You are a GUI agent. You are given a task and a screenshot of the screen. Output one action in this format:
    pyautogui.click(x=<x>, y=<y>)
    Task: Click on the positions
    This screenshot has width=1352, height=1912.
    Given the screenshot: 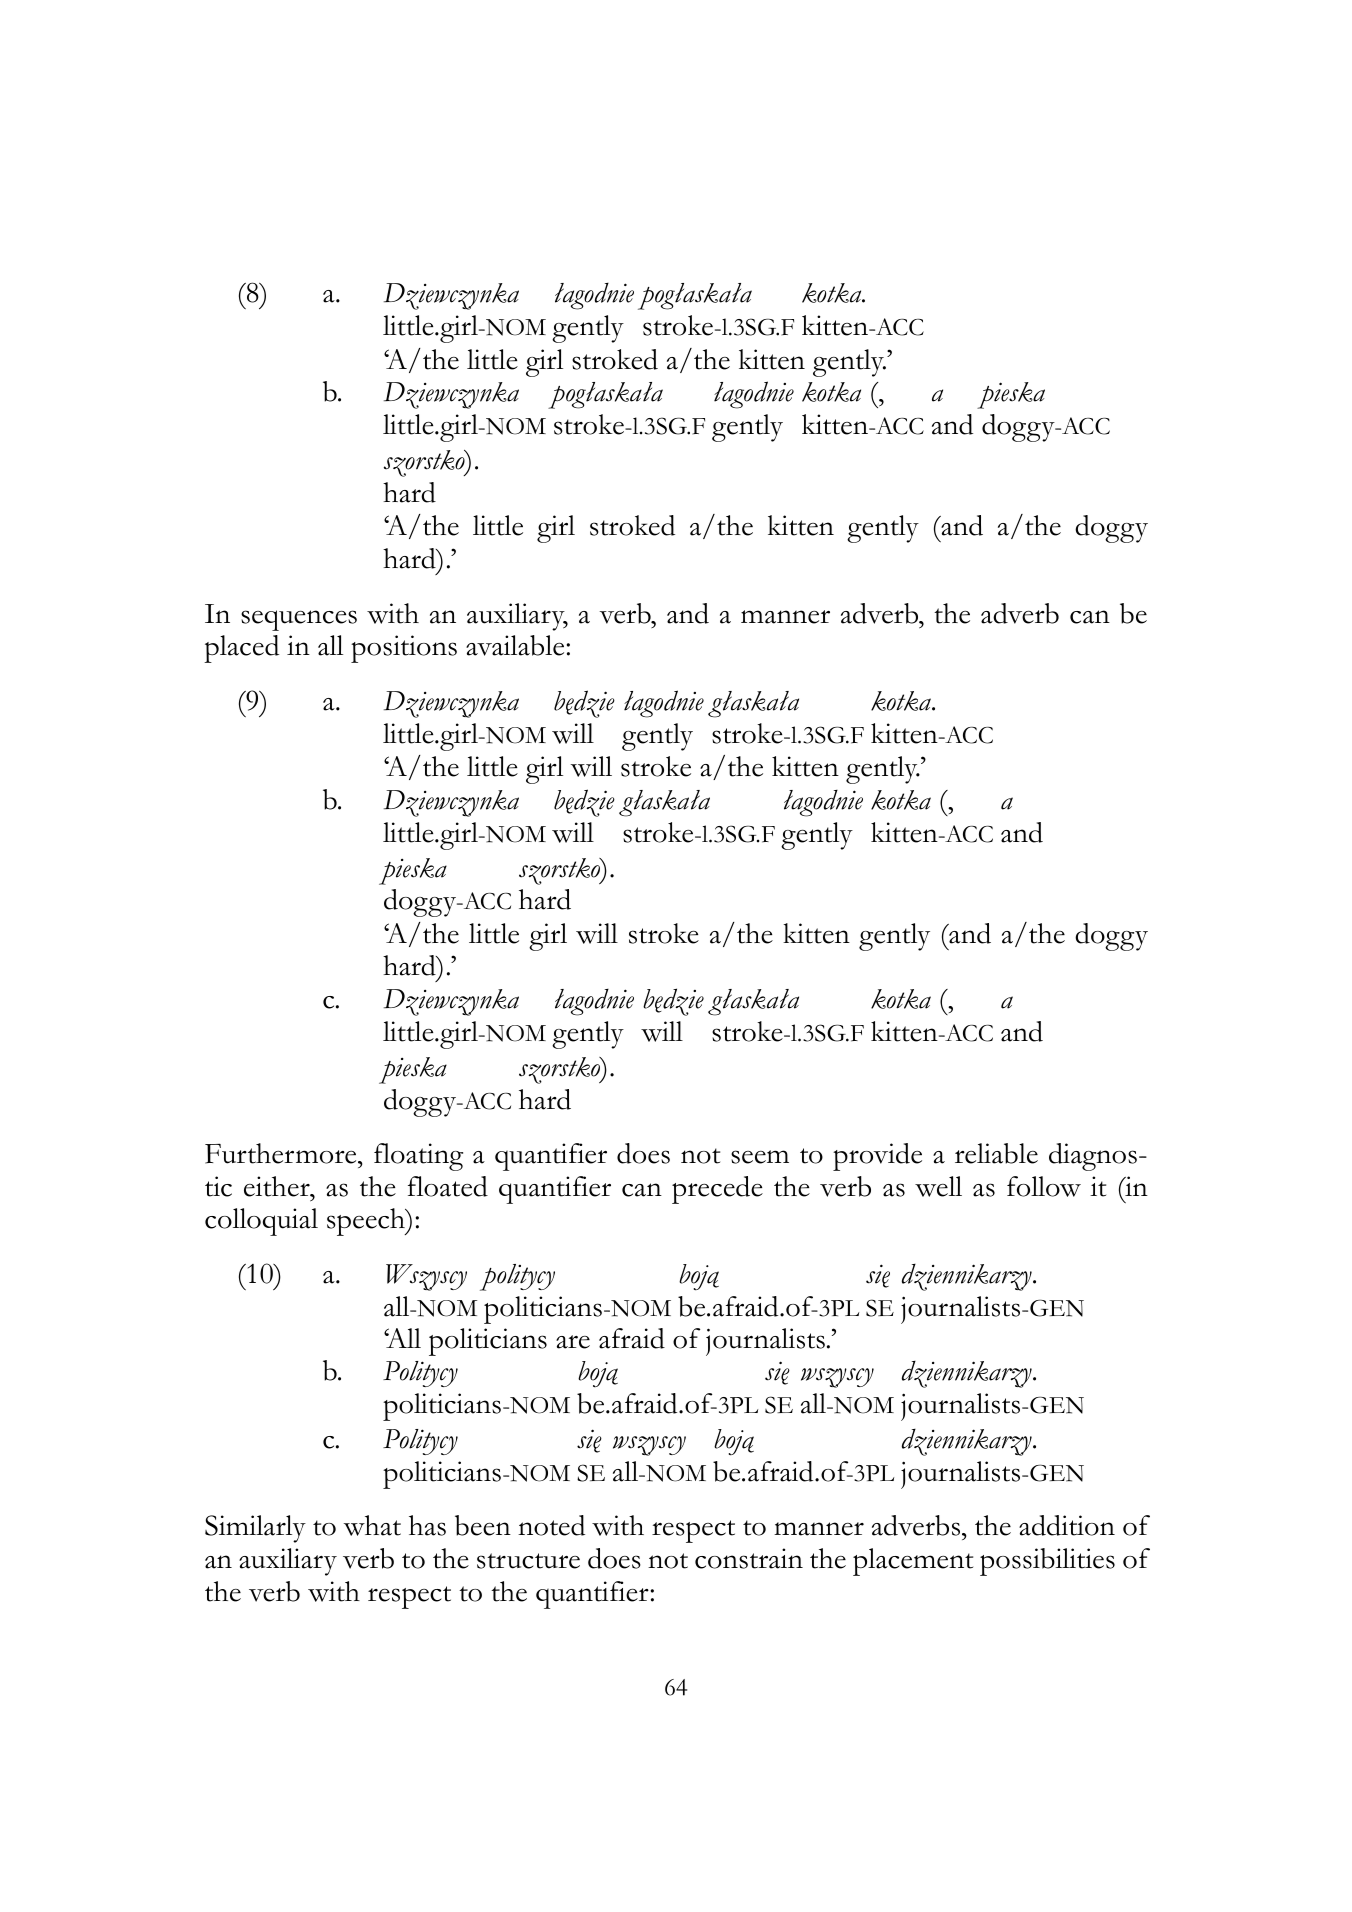 What is the action you would take?
    pyautogui.click(x=404, y=649)
